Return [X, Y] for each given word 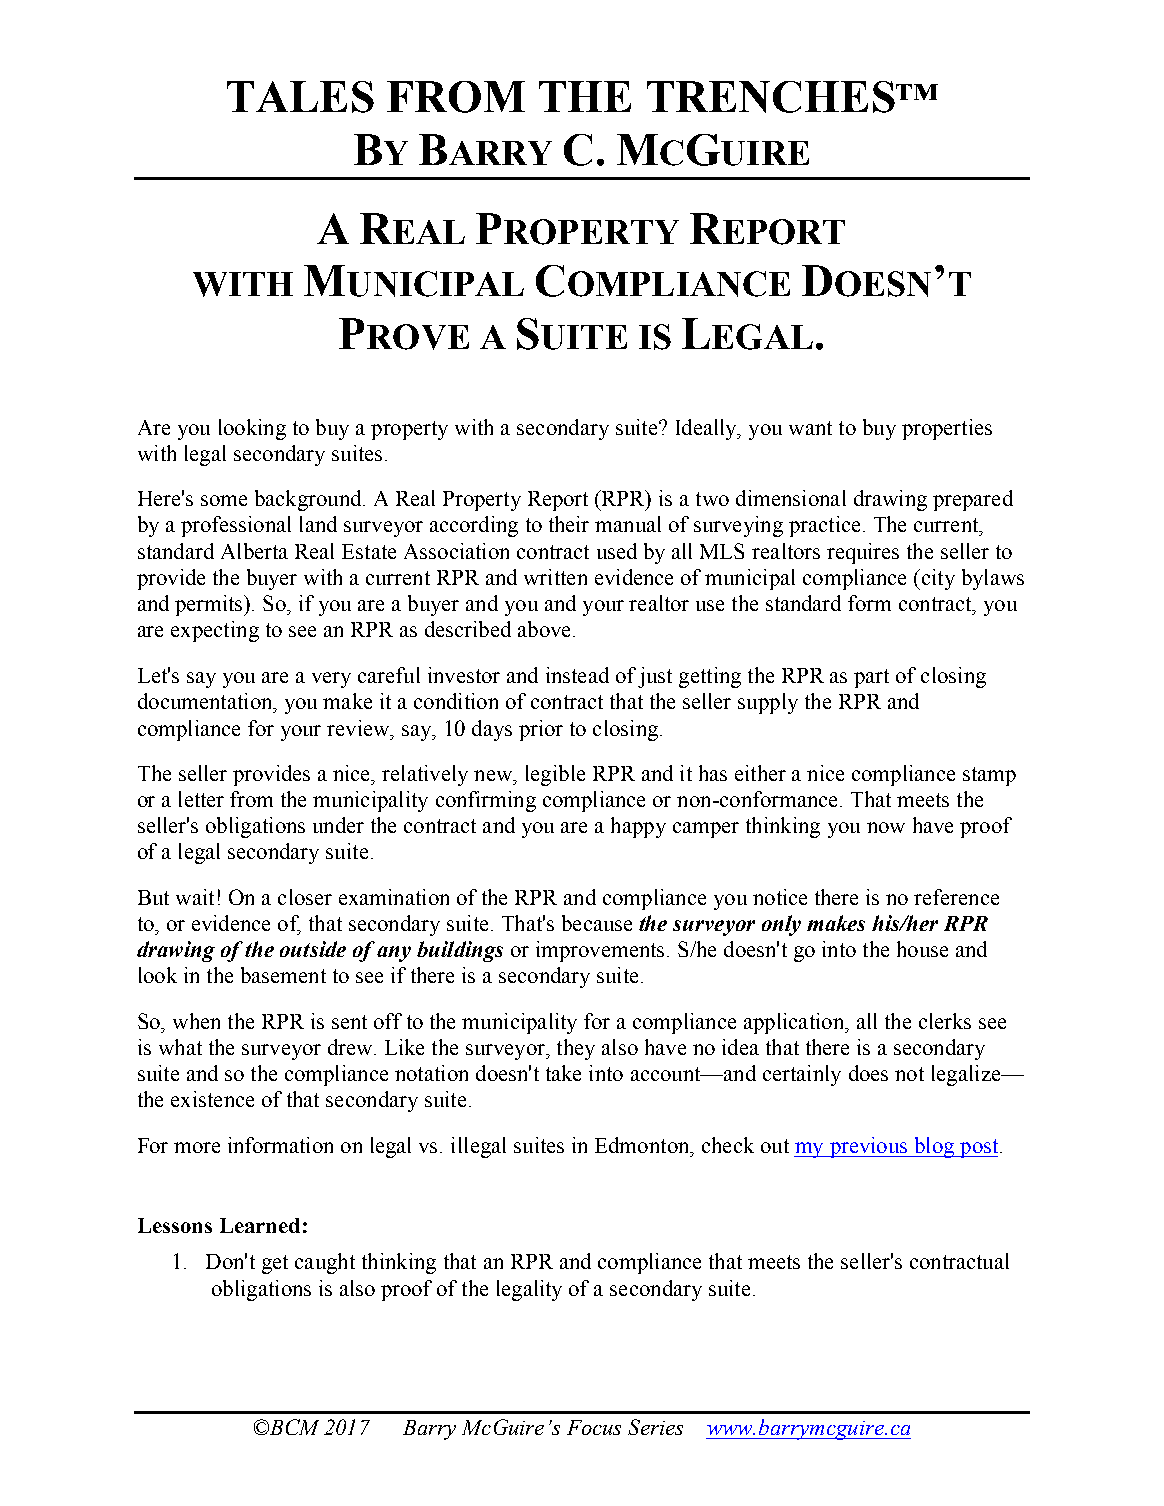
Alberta [254, 551]
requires [863, 553]
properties [947, 429]
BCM [293, 1427]
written [555, 577]
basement [283, 975]
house [922, 949]
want [810, 428]
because [597, 923]
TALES [300, 97]
